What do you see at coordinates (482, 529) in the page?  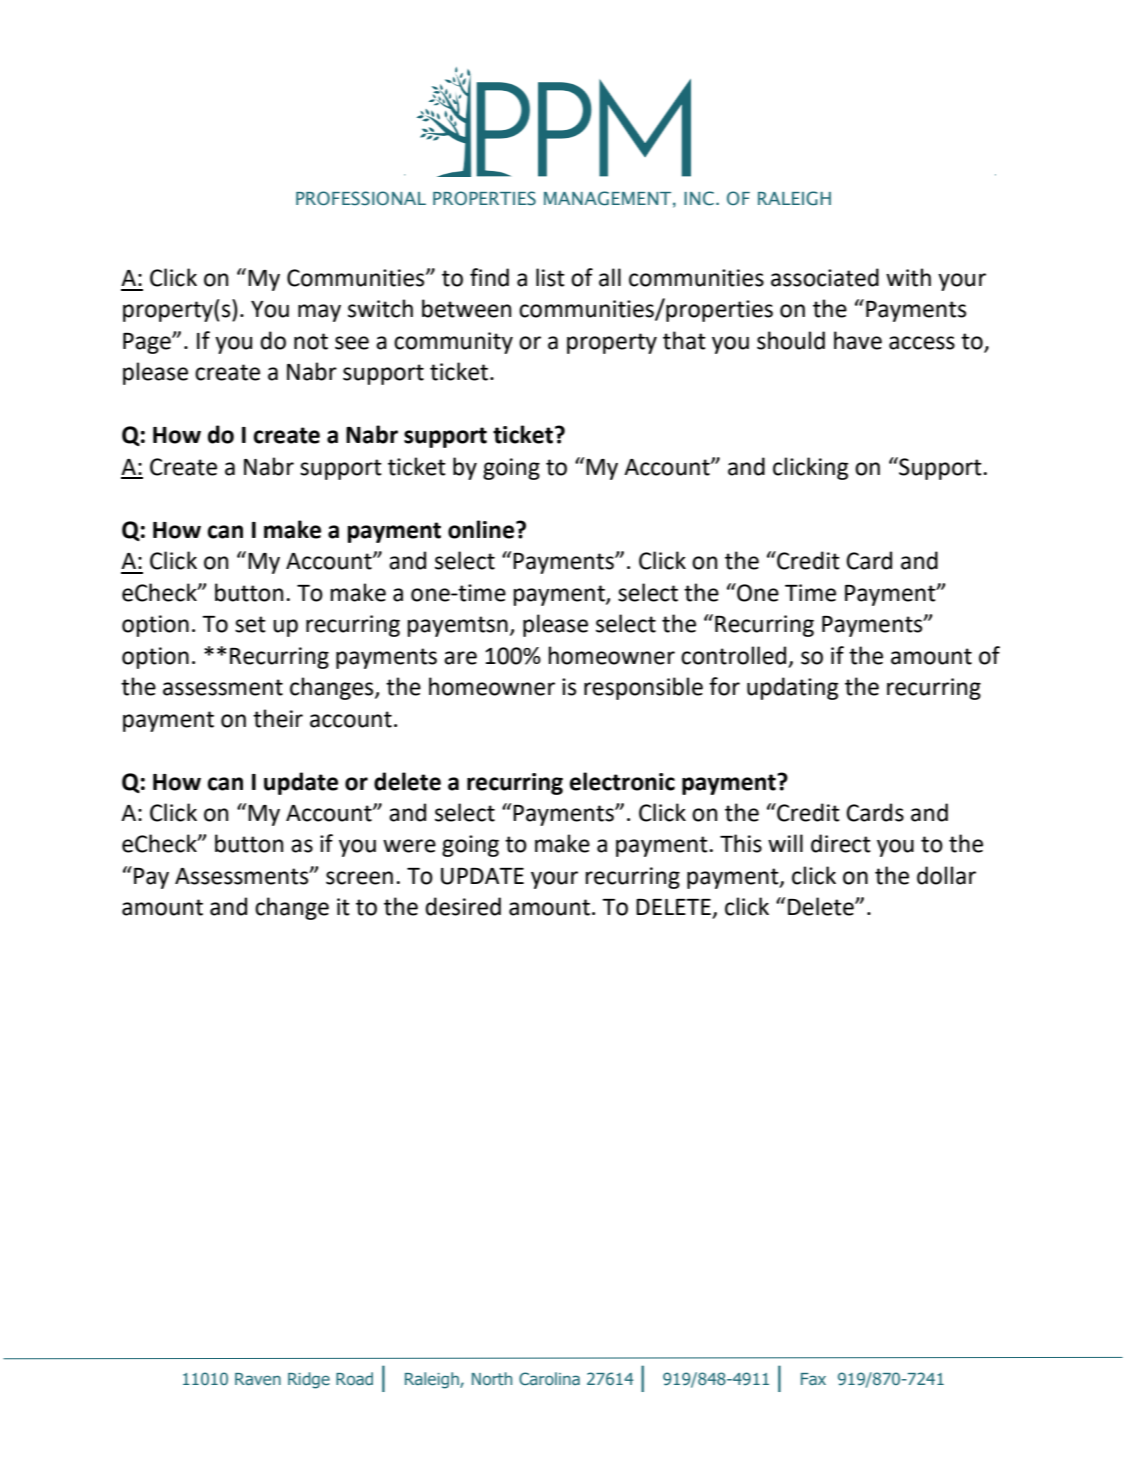 I see `online` at bounding box center [482, 529].
